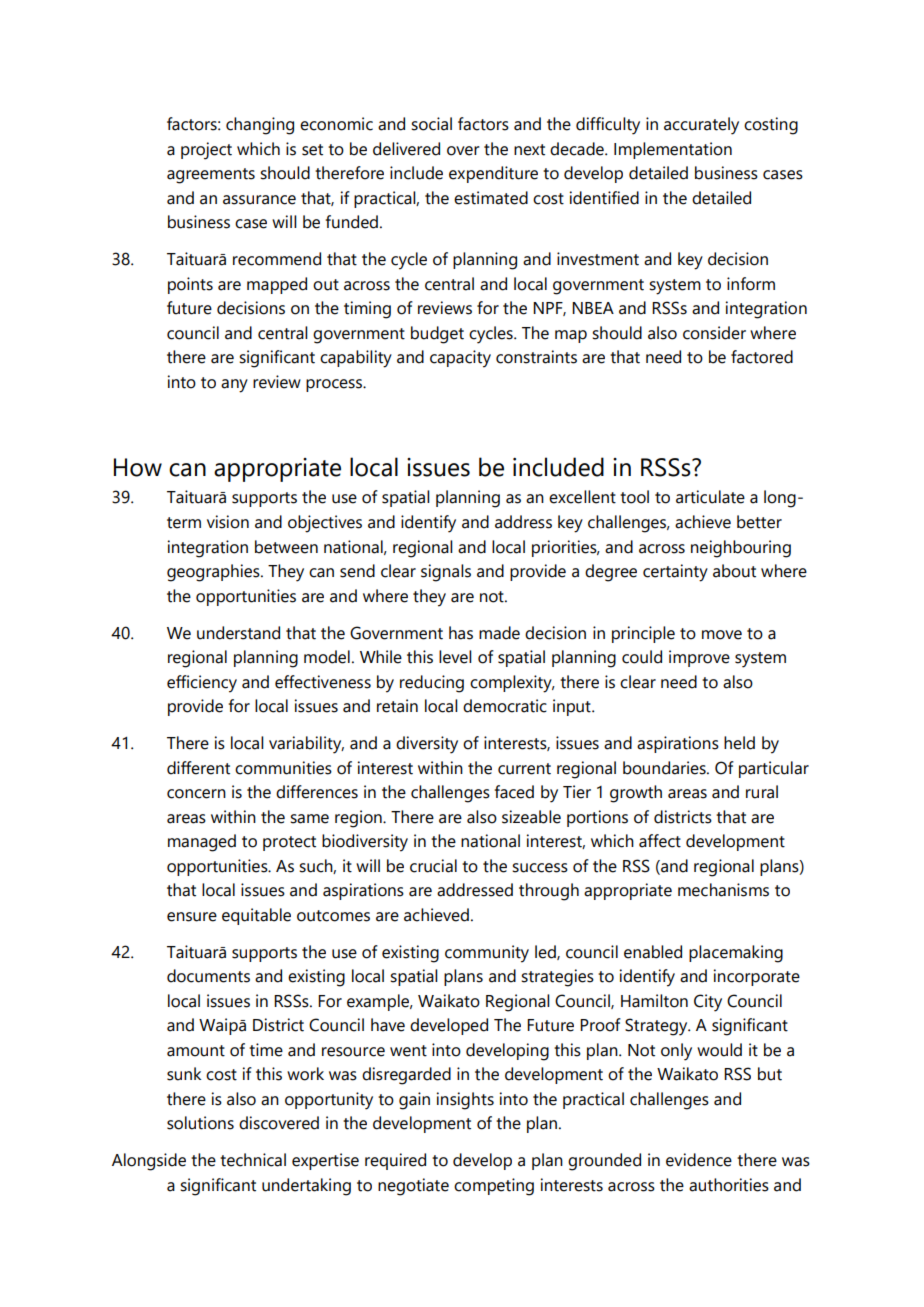  Describe the element at coordinates (198, 768) in the screenshot. I see `different` at that location.
